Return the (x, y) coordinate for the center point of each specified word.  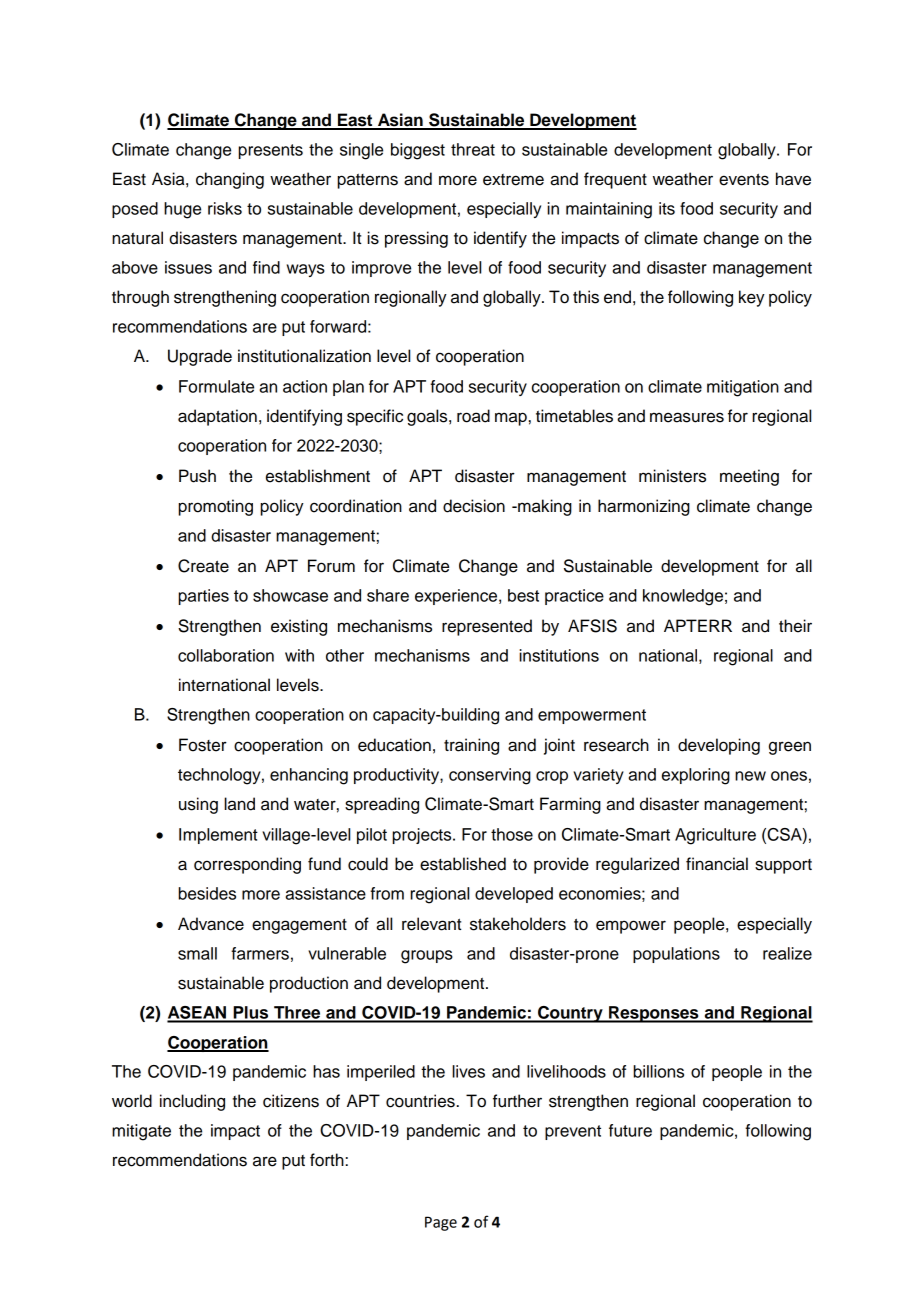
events (744, 179)
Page (441, 1223)
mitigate (141, 1132)
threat (473, 149)
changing (230, 180)
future (630, 1130)
